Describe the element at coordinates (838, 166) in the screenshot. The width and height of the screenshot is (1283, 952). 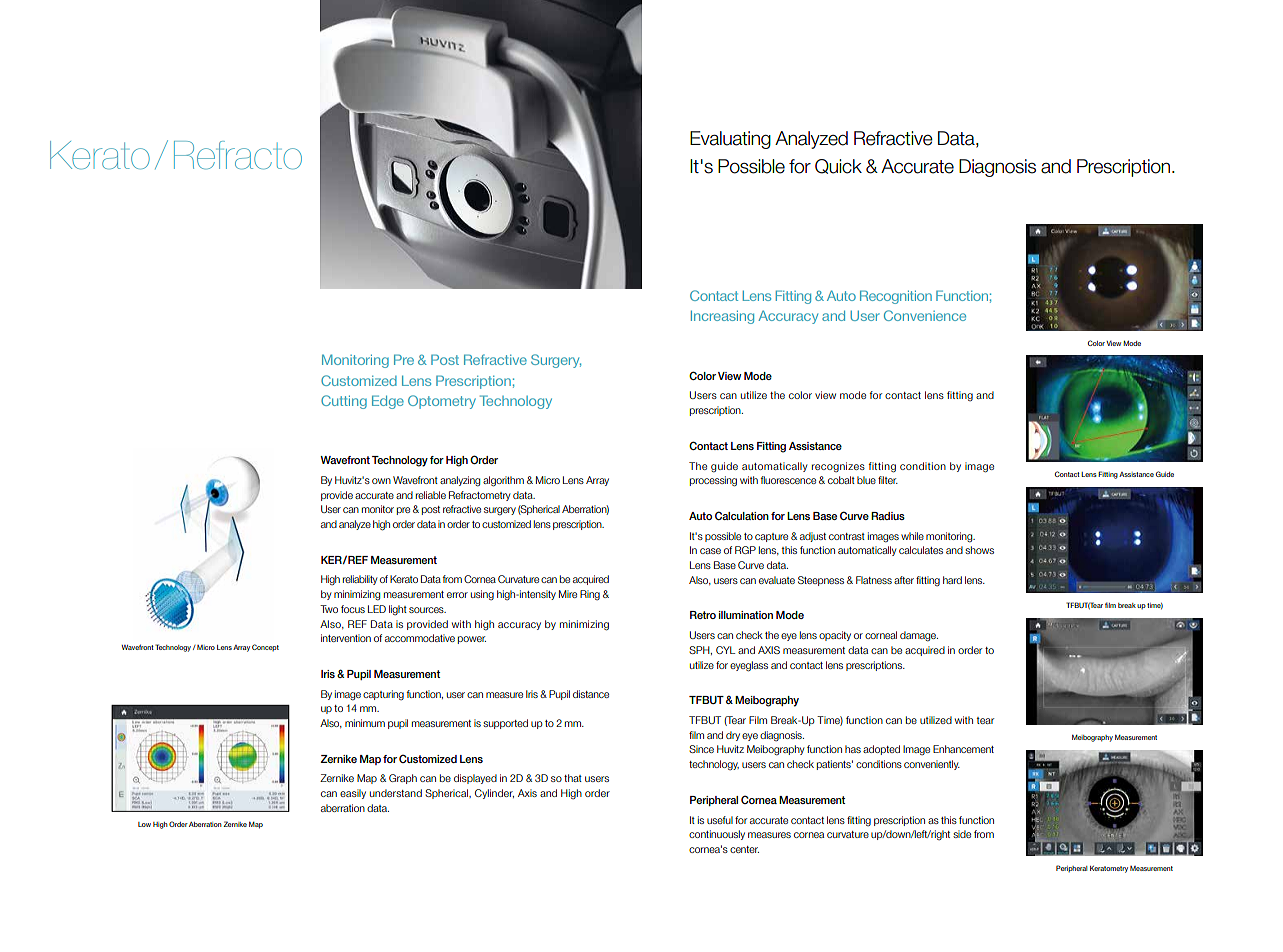
I see `Quick` at that location.
